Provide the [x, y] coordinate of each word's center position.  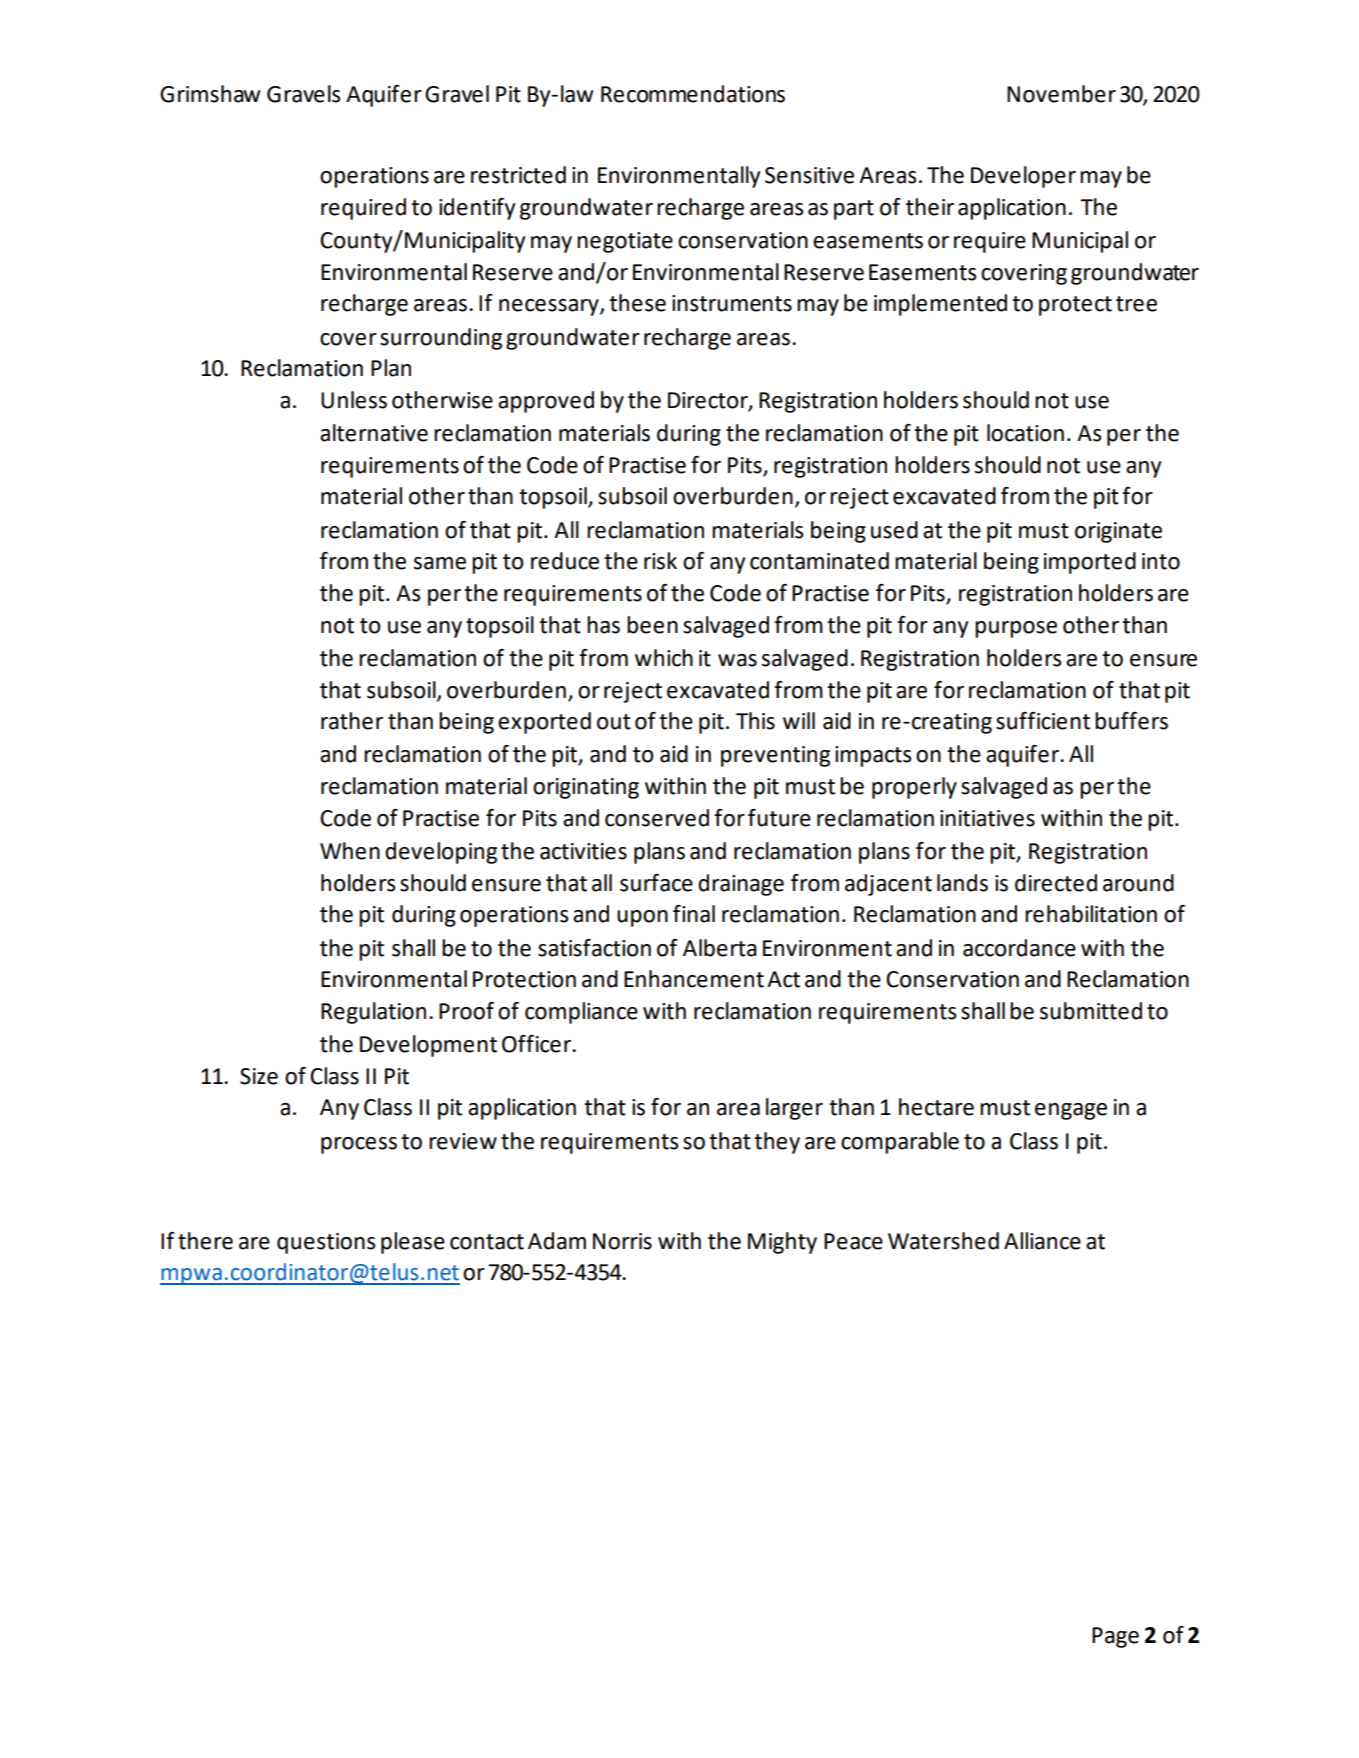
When [350, 851]
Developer [1023, 177]
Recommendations [693, 94]
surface [656, 883]
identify [477, 209]
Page [1115, 1637]
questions [326, 1243]
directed [1056, 883]
